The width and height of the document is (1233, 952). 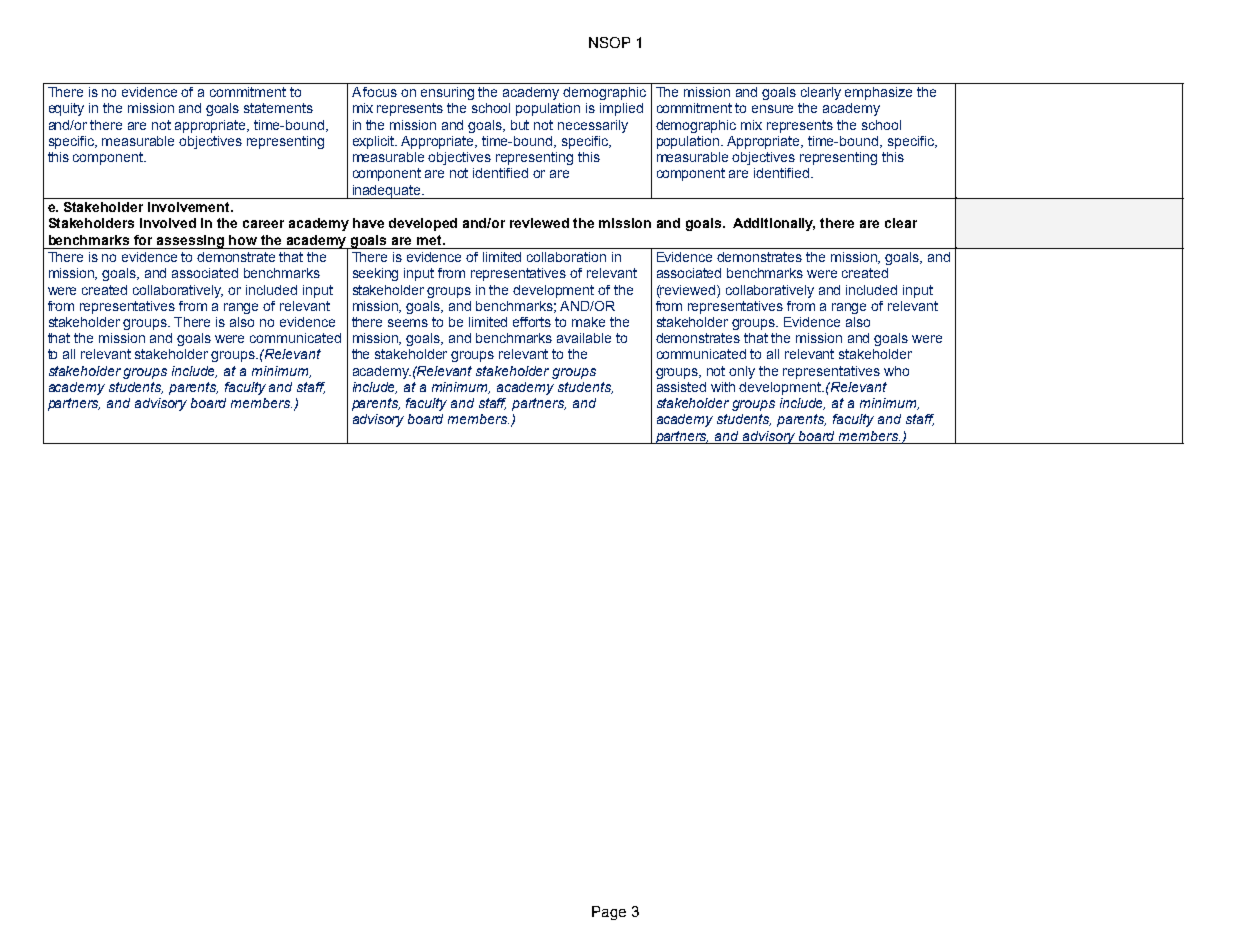 I want to click on Page, so click(x=609, y=913).
